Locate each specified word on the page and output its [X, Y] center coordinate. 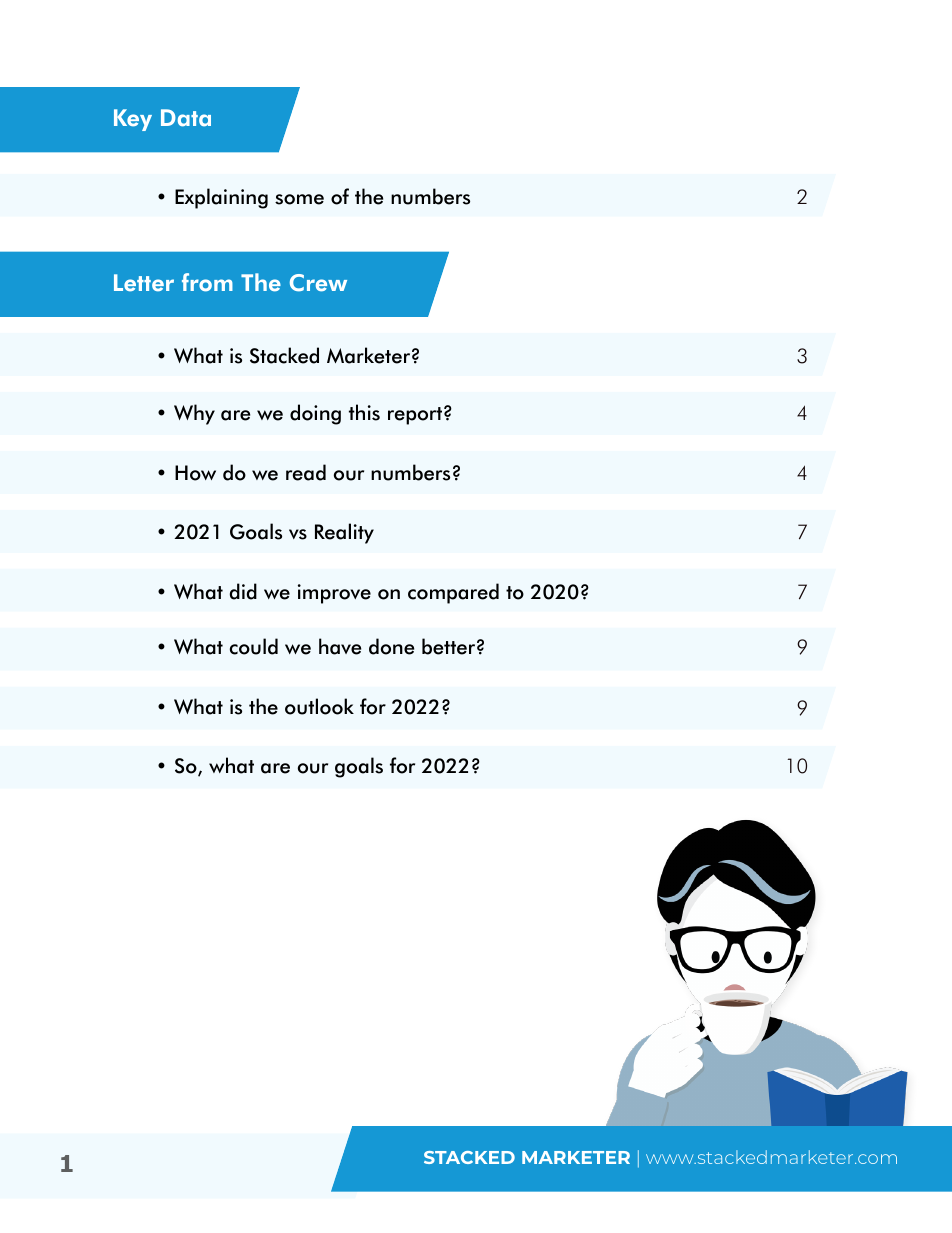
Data [186, 118]
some [299, 199]
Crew [318, 283]
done [391, 646]
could [254, 646]
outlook [319, 706]
